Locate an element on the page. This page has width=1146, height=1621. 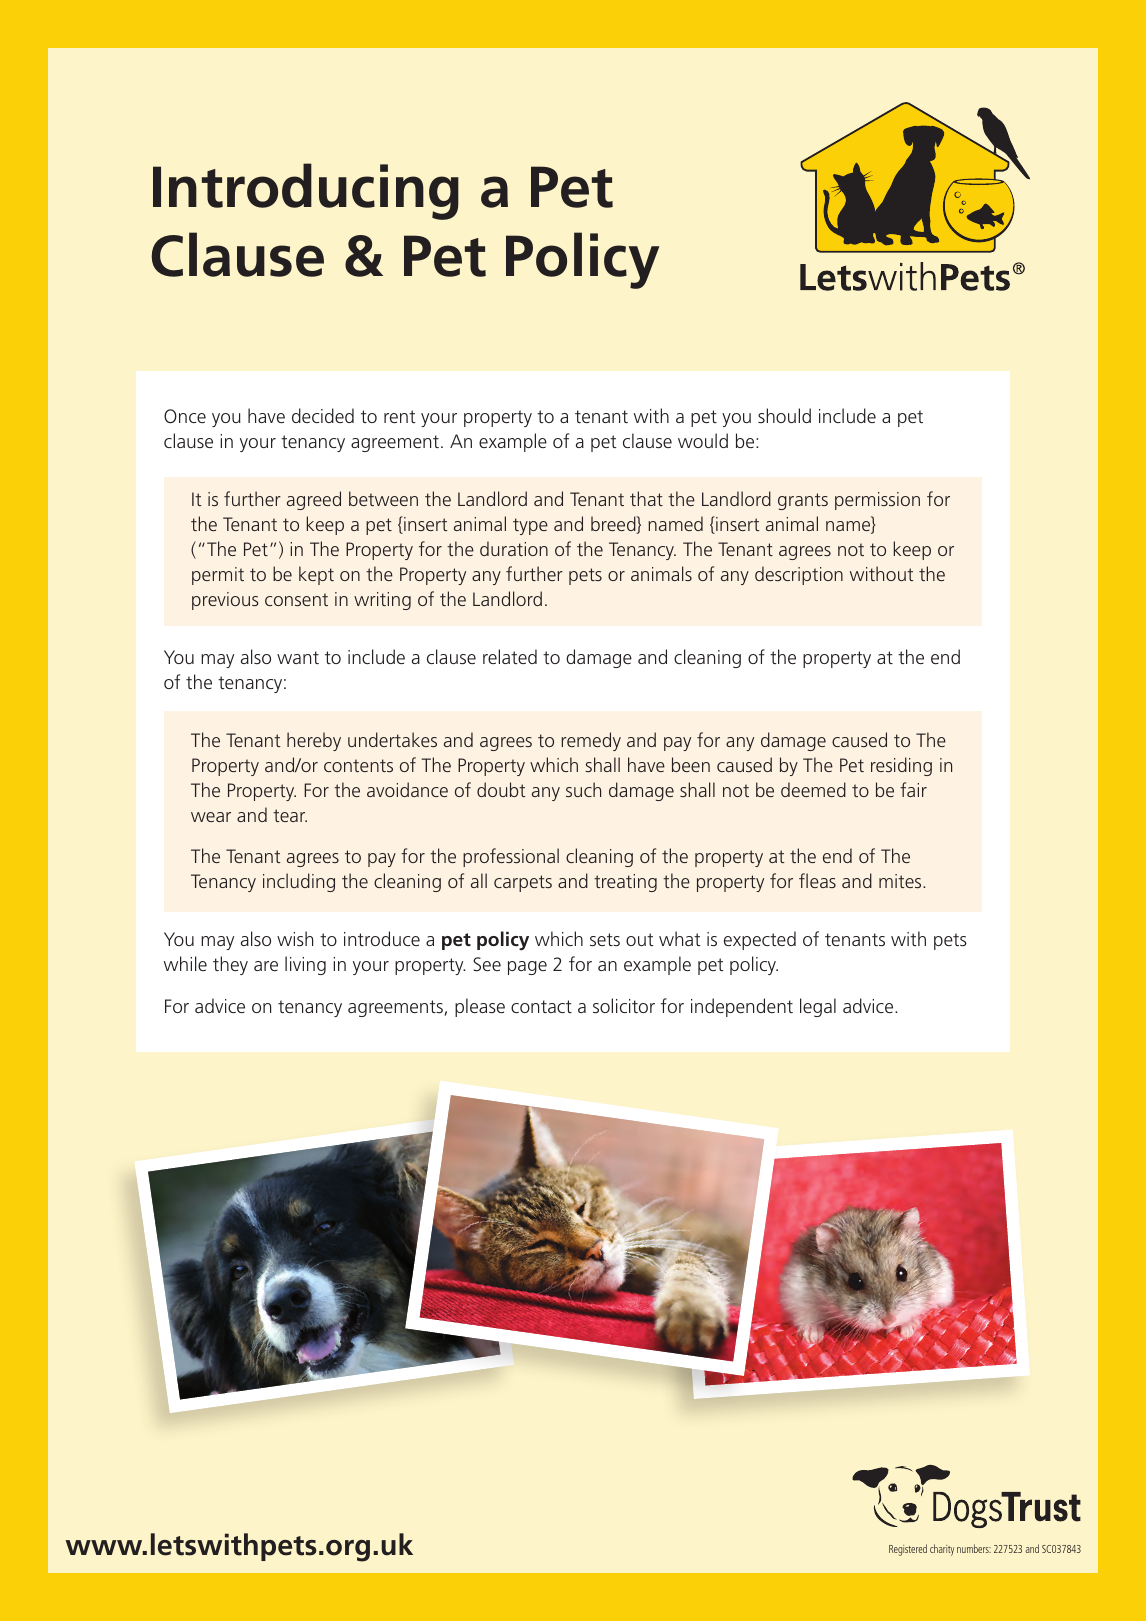
would is located at coordinates (703, 440).
